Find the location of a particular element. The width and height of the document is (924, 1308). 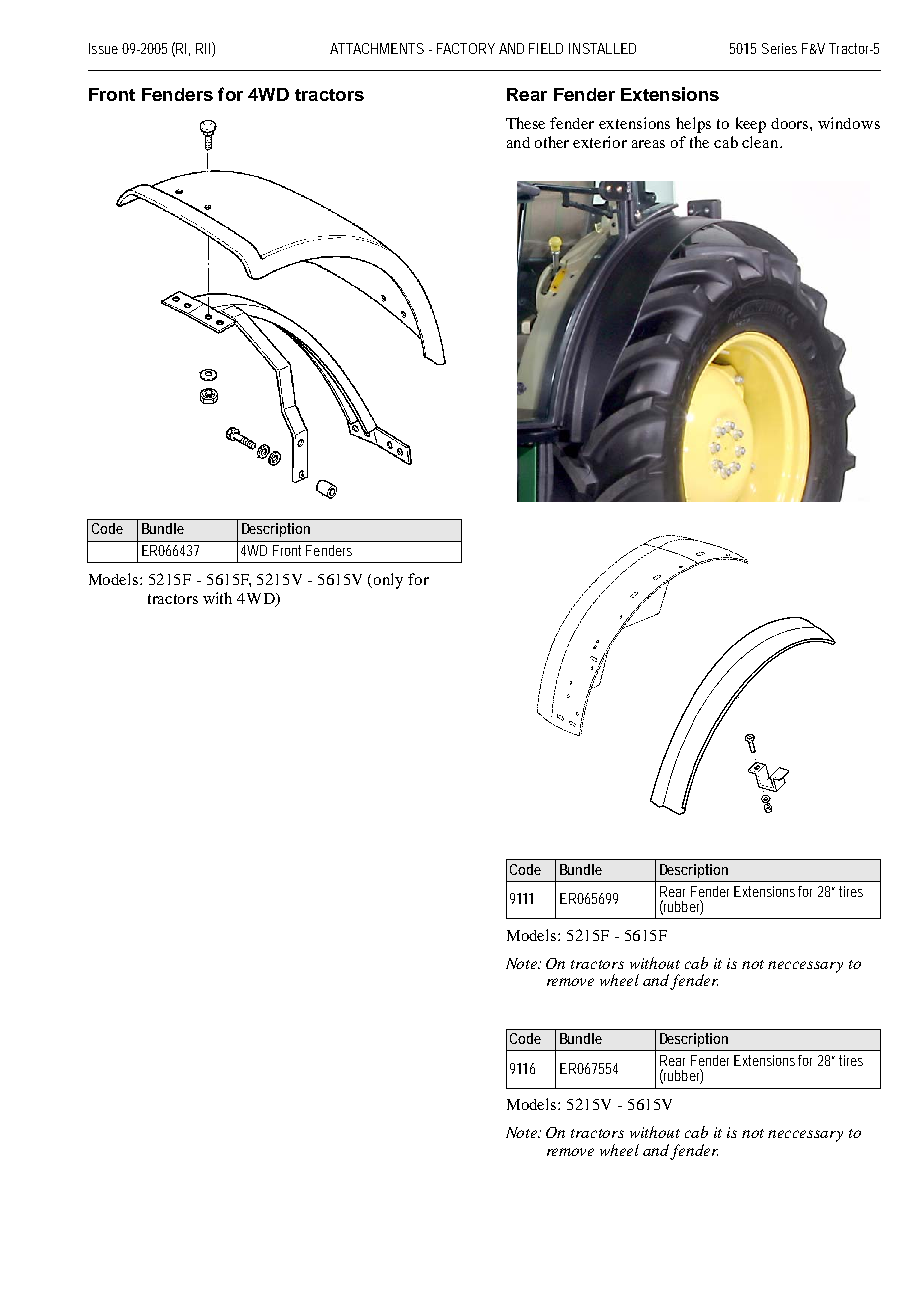

only is located at coordinates (388, 581).
